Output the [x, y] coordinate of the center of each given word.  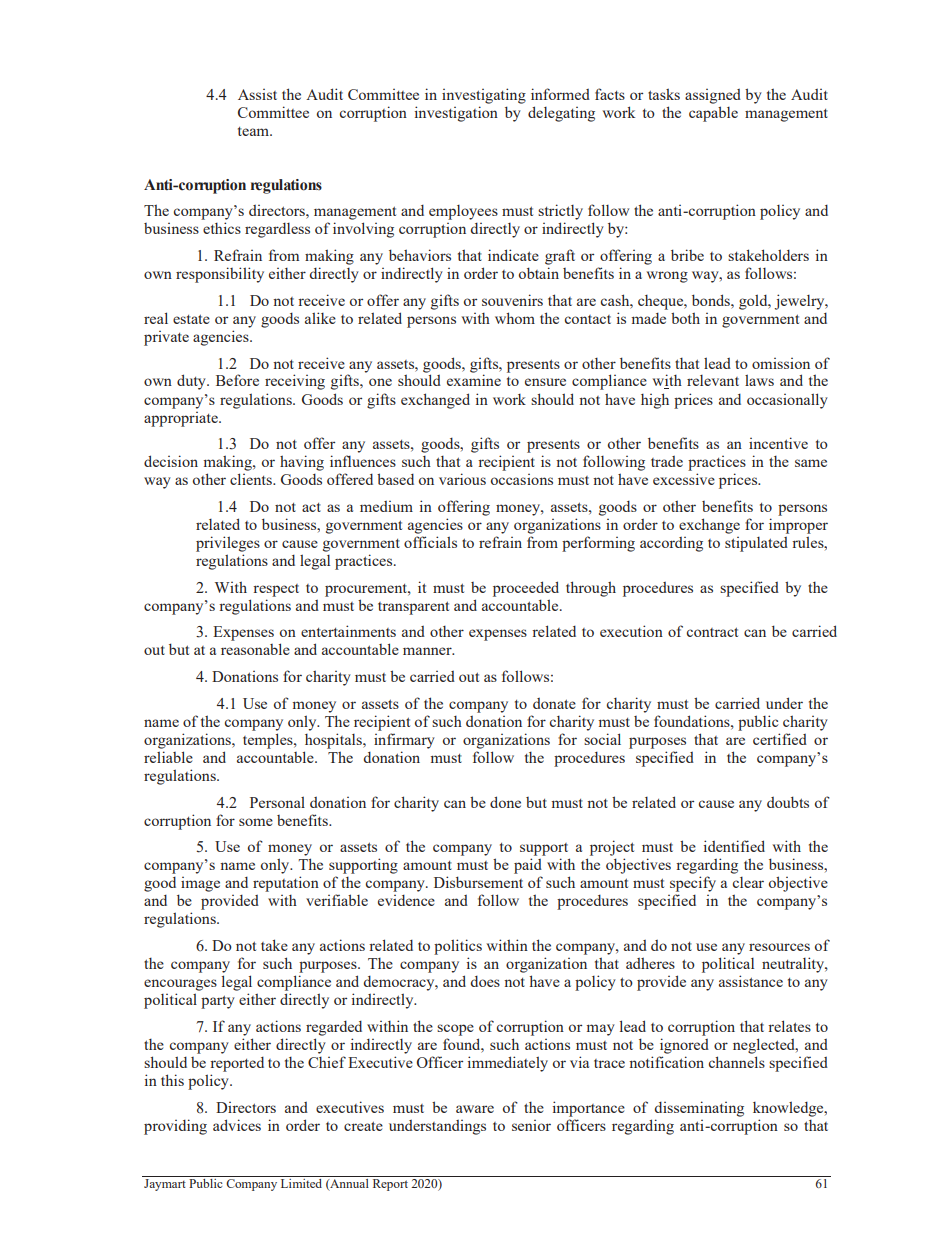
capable [713, 114]
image [200, 884]
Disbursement [478, 882]
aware [475, 1109]
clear [748, 882]
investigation [456, 114]
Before [237, 380]
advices [237, 1125]
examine [474, 380]
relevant [713, 380]
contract [712, 632]
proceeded [526, 589]
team [255, 131]
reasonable [255, 649]
